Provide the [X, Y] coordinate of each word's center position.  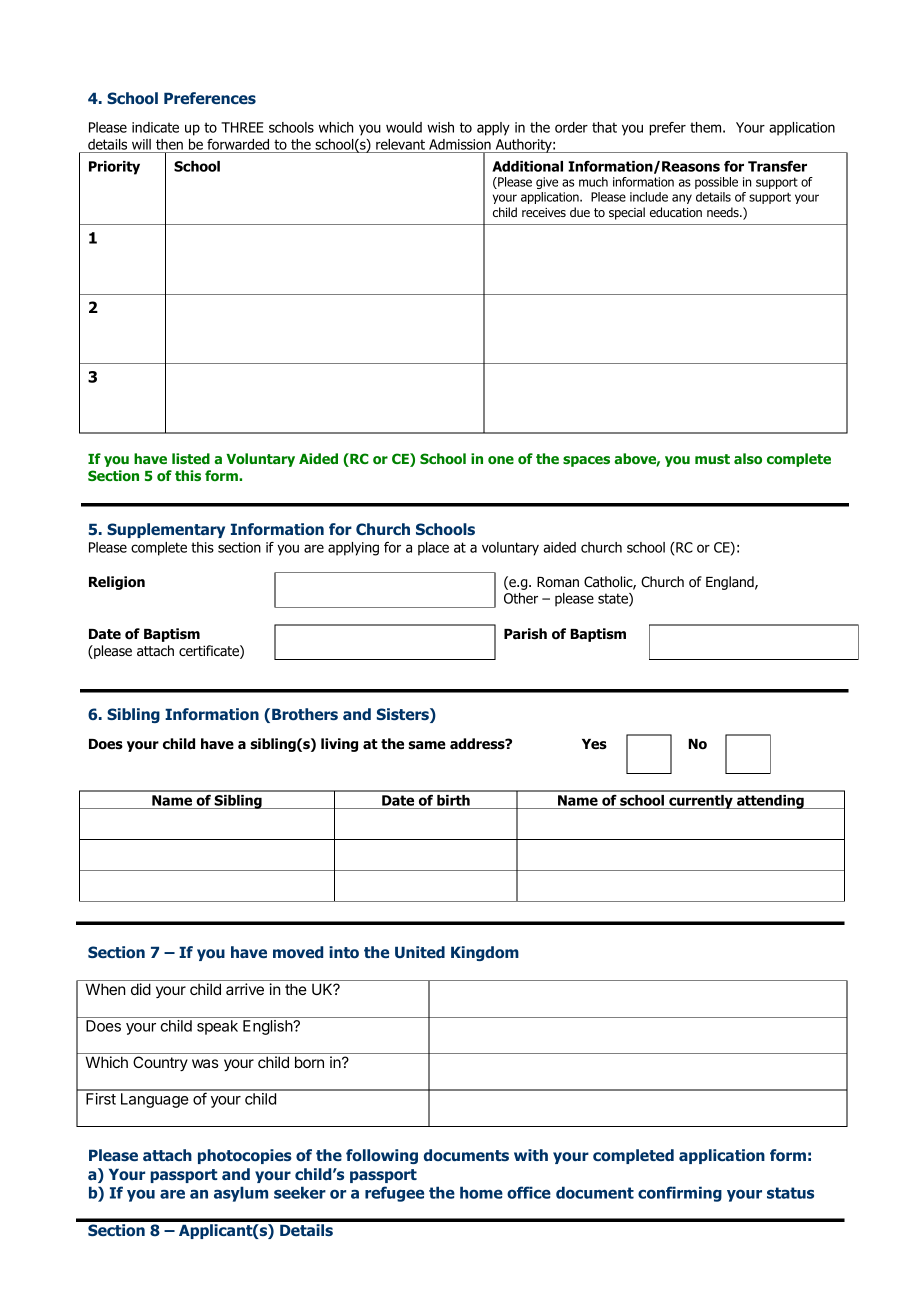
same [427, 745]
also [748, 458]
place [433, 549]
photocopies [245, 1156]
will [141, 144]
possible [716, 183]
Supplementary [166, 530]
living [339, 745]
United [420, 952]
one [501, 460]
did [141, 989]
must [712, 459]
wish [440, 127]
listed [191, 458]
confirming [680, 1194]
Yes [594, 744]
